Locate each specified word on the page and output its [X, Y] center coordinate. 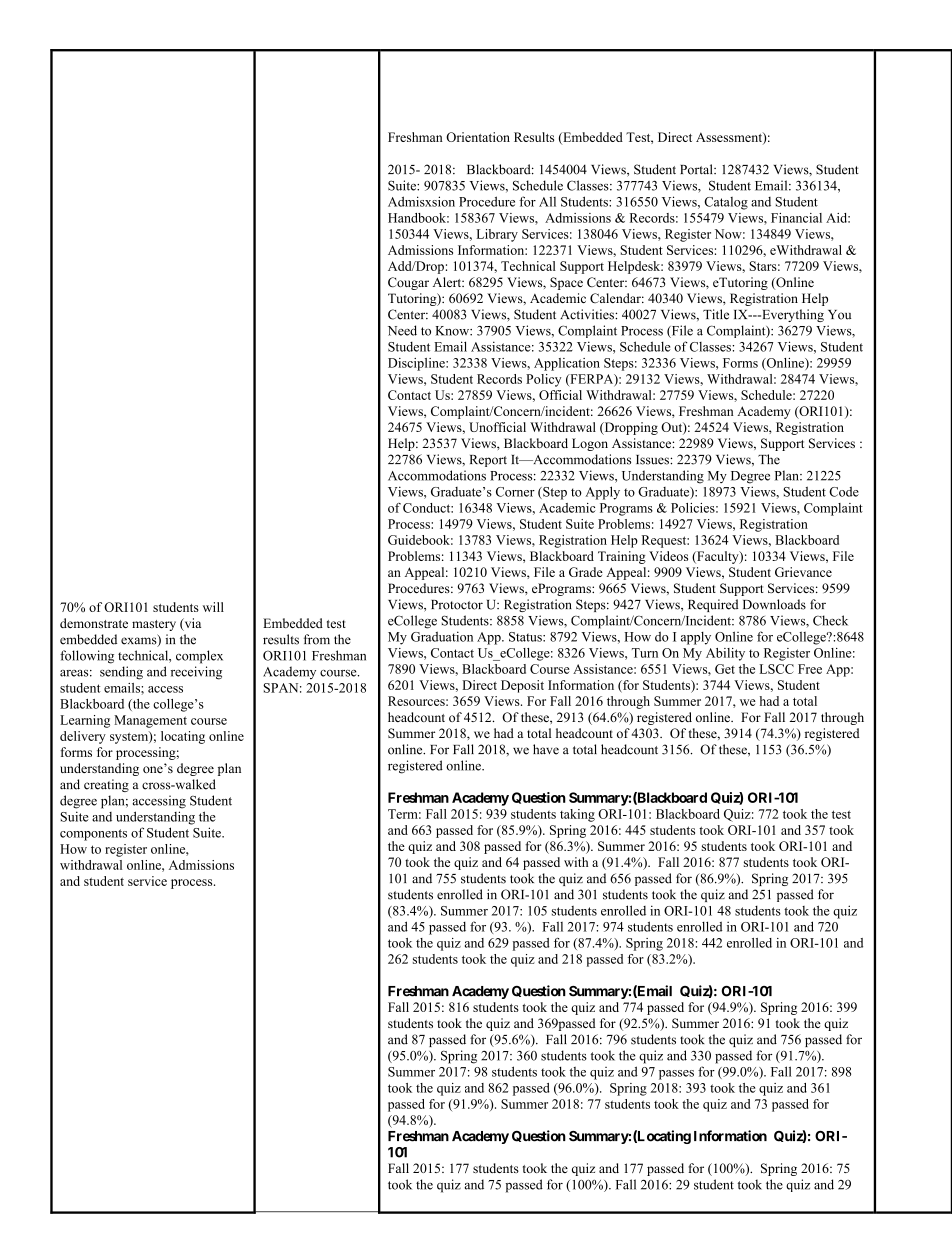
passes [676, 1075]
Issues [653, 460]
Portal [697, 169]
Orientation [478, 137]
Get [725, 669]
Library [497, 235]
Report [488, 461]
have [546, 749]
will [213, 607]
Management [150, 721]
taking [577, 815]
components [93, 835]
